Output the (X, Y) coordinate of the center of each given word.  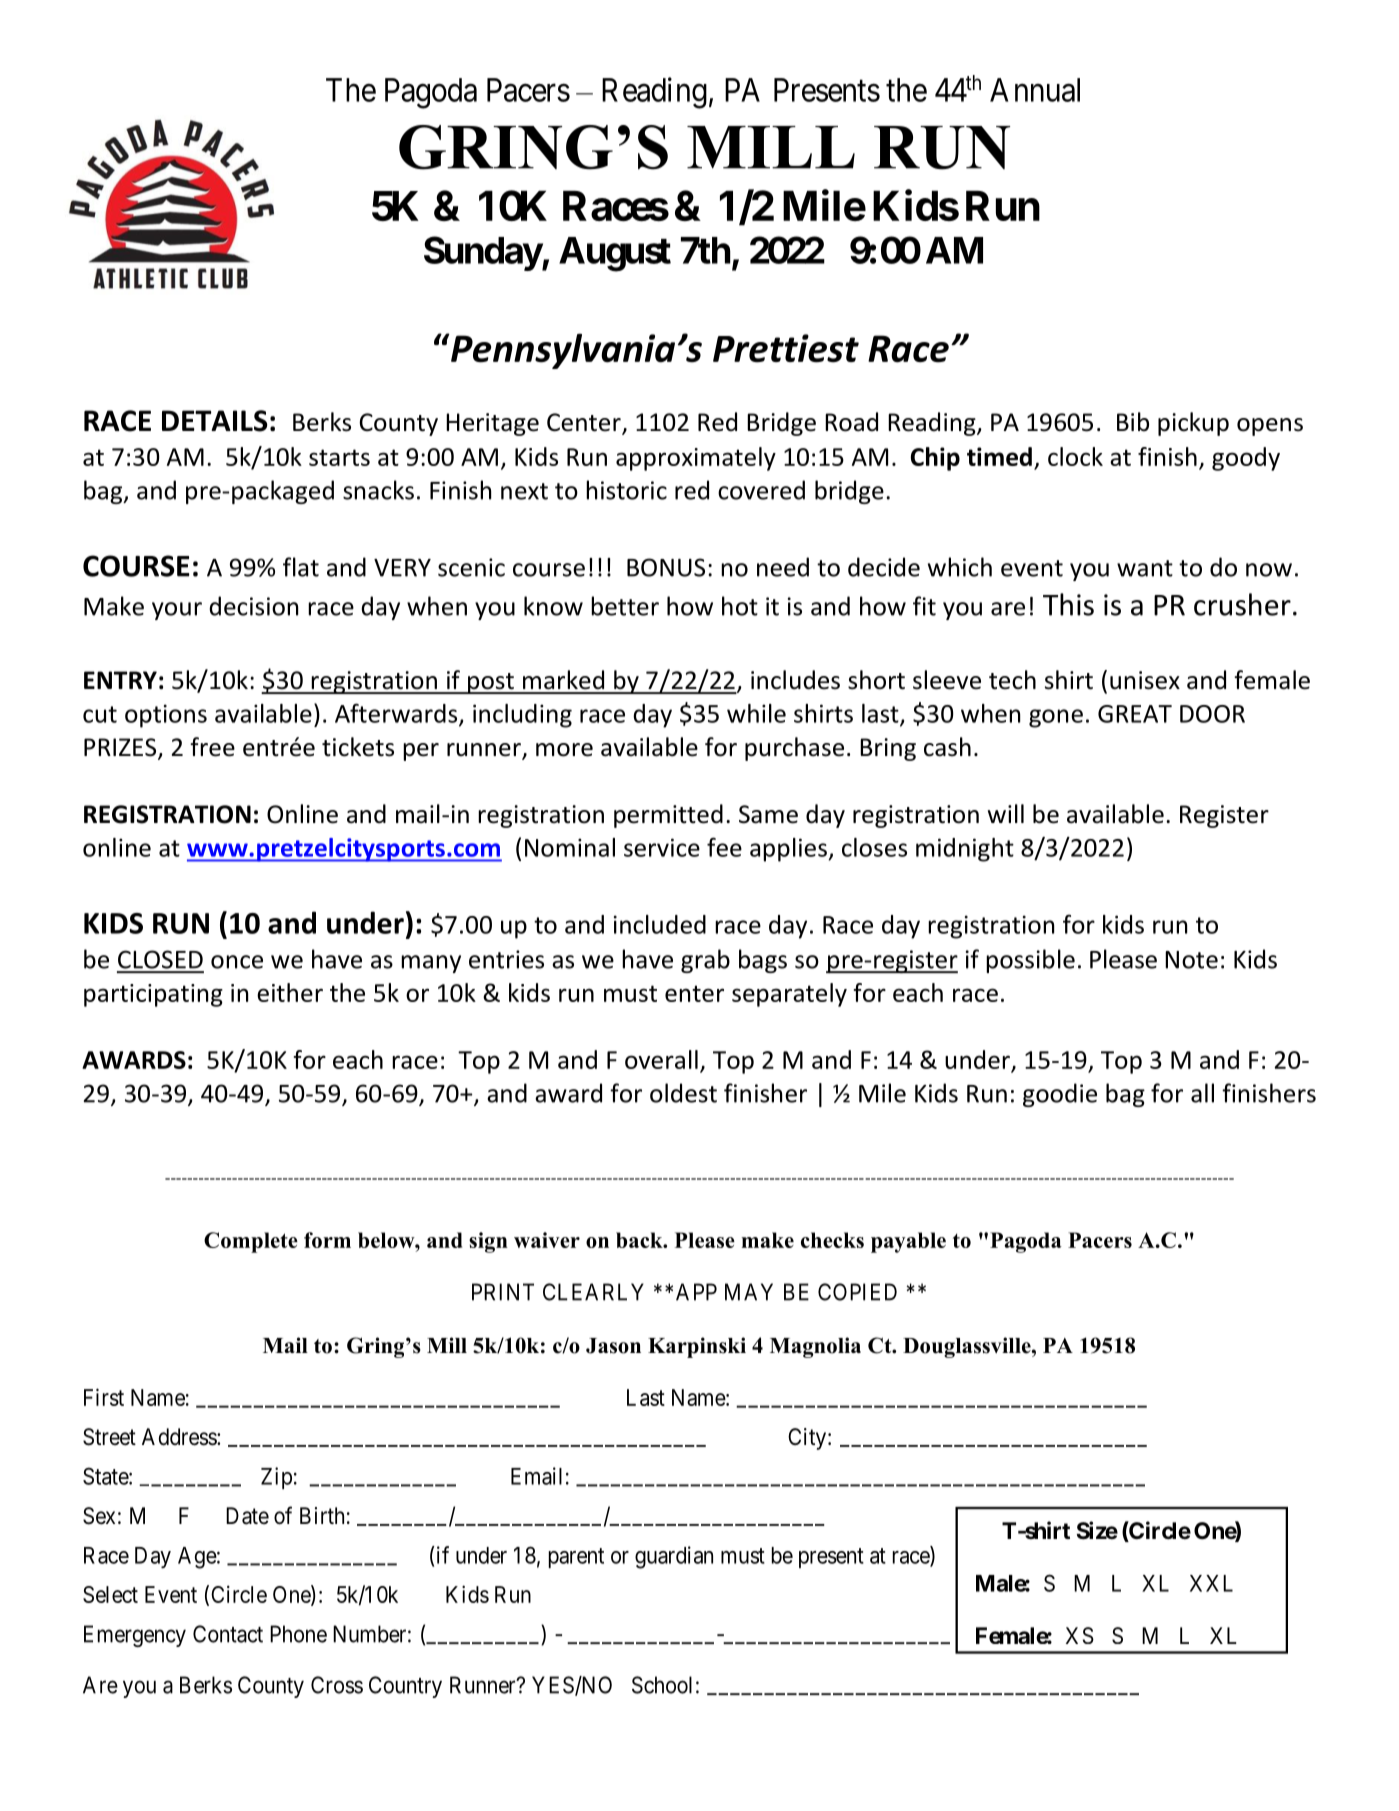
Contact (228, 1634)
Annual (1035, 90)
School (662, 1685)
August (615, 254)
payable (908, 1242)
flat (301, 567)
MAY (749, 1292)
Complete (251, 1242)
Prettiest (786, 348)
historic (626, 490)
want (1145, 568)
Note (1191, 960)
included (660, 924)
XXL (1211, 1583)
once (237, 962)
